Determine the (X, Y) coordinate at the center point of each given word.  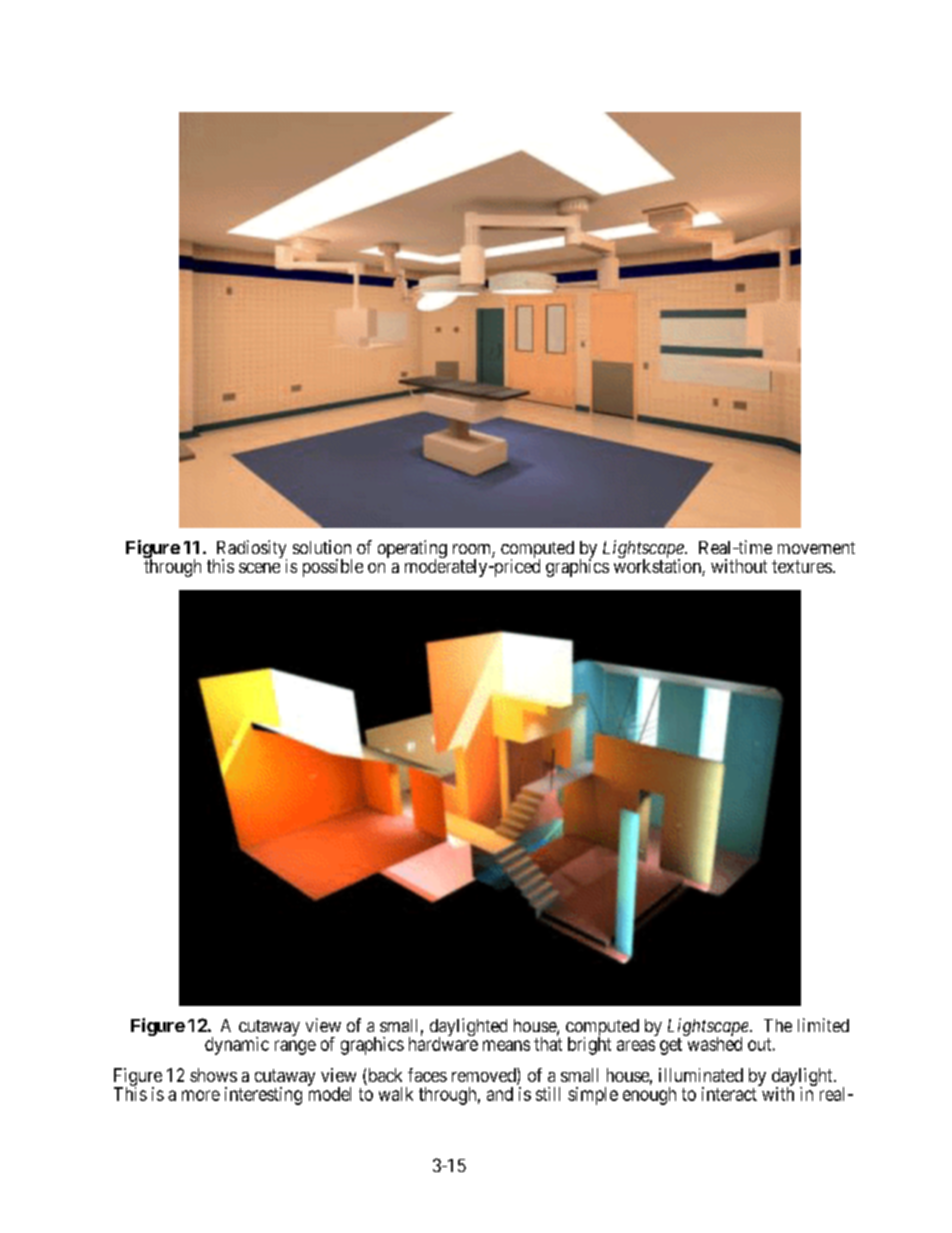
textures (802, 566)
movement (816, 548)
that (548, 1044)
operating (412, 550)
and (500, 1094)
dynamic (237, 1046)
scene (259, 568)
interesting (263, 1096)
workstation (658, 567)
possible (333, 568)
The (778, 1025)
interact (730, 1093)
